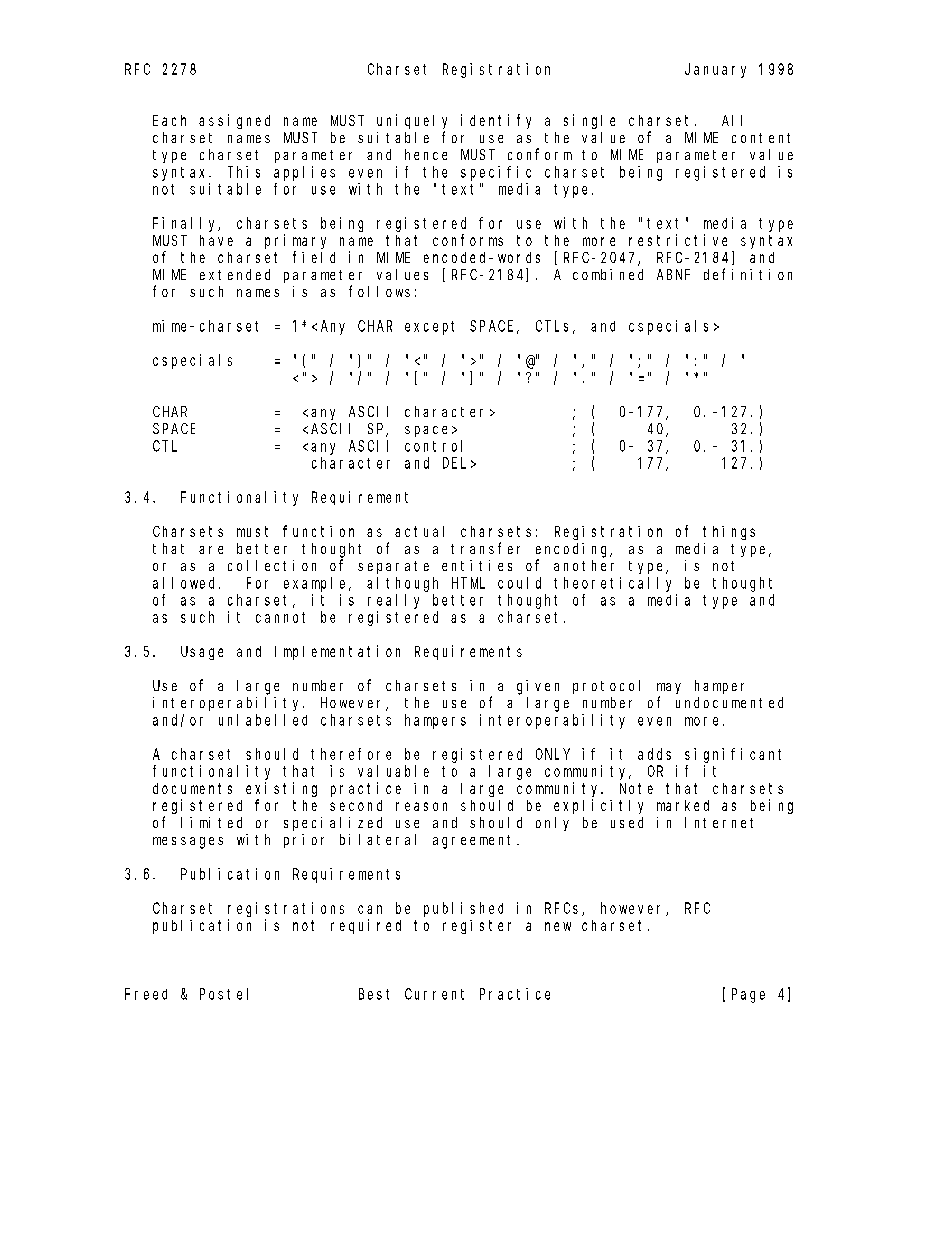 The image size is (952, 1233). I want to click on published, so click(463, 909).
